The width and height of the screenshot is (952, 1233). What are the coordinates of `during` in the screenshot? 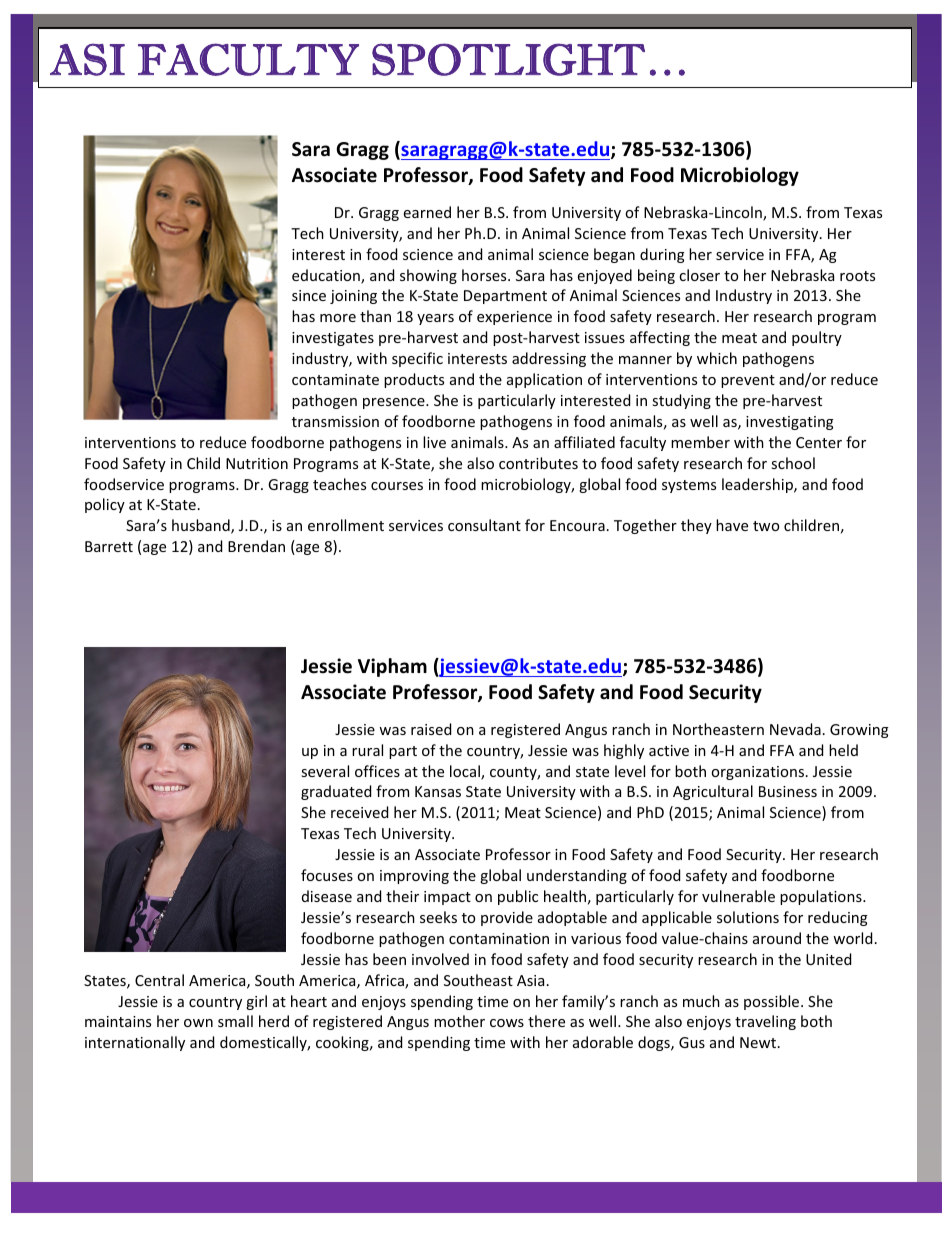 It's located at (662, 255).
